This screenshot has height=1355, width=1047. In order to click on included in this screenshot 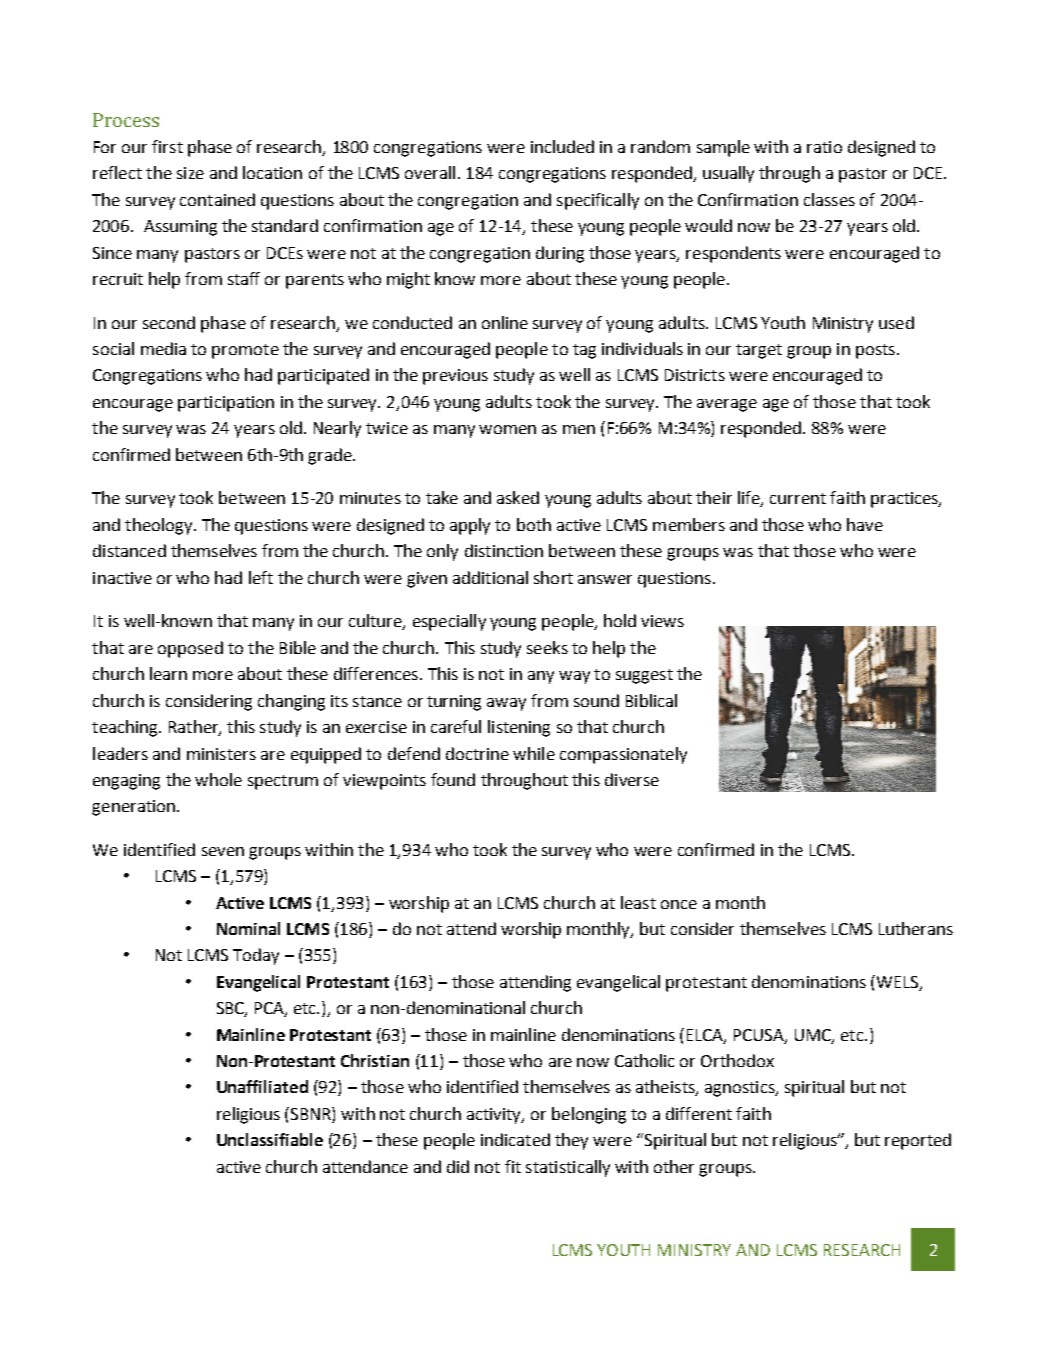, I will do `click(562, 146)`.
